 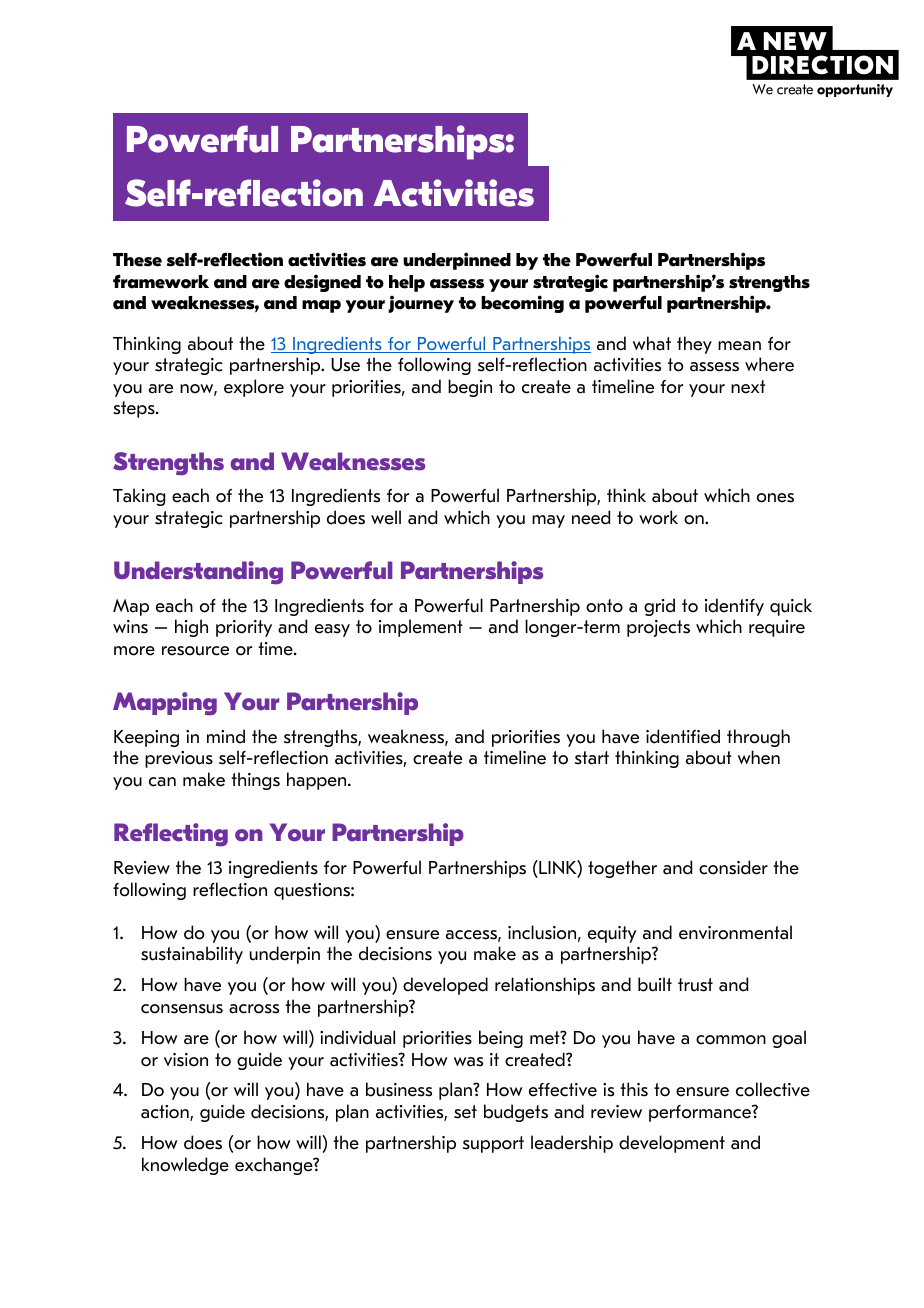 What do you see at coordinates (421, 628) in the screenshot?
I see `implement` at bounding box center [421, 628].
